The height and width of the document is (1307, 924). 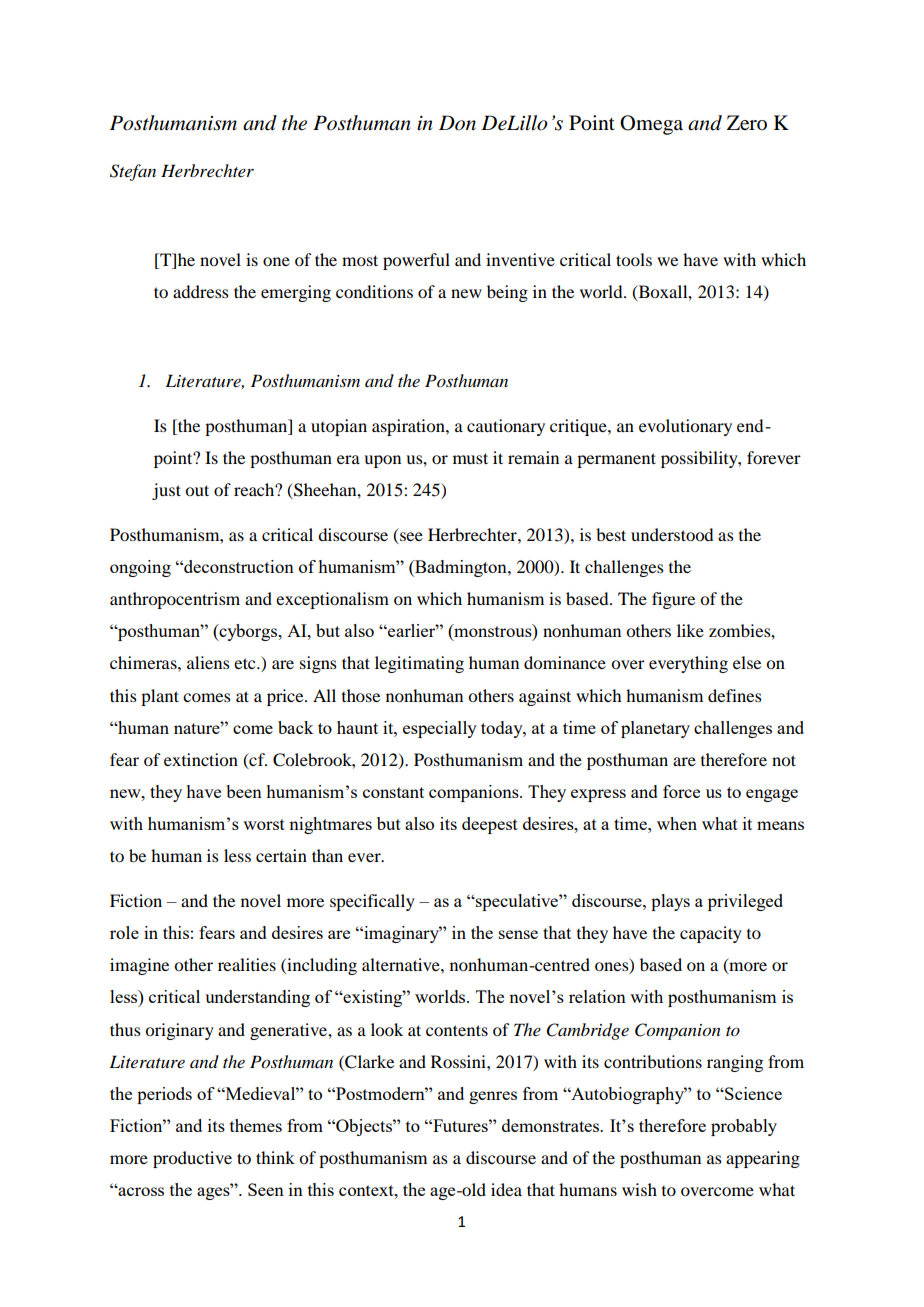 What do you see at coordinates (677, 823) in the document?
I see `when` at bounding box center [677, 823].
